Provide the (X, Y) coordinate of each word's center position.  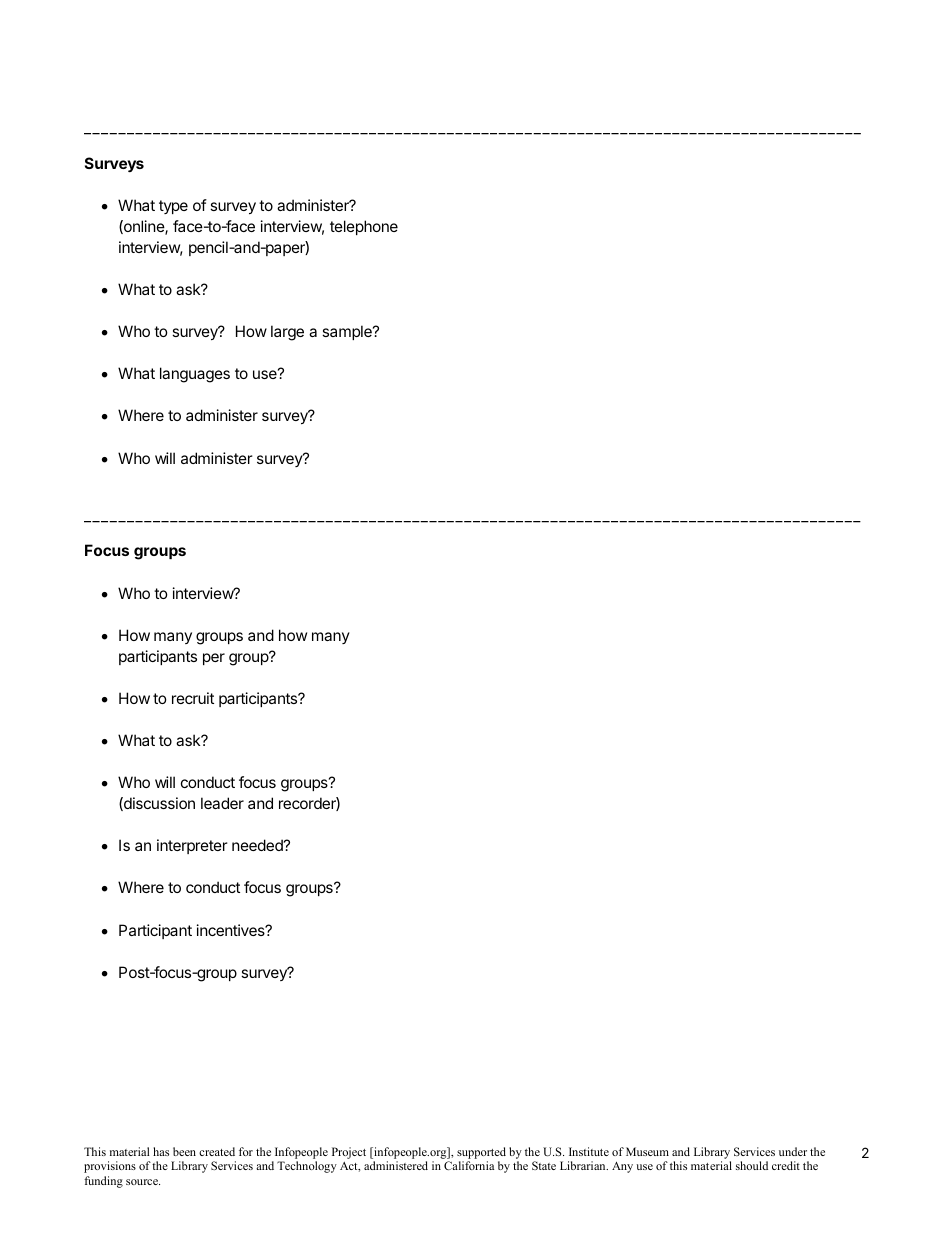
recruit (193, 698)
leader (222, 803)
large (287, 333)
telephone (364, 227)
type (173, 207)
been (184, 1151)
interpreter (192, 846)
